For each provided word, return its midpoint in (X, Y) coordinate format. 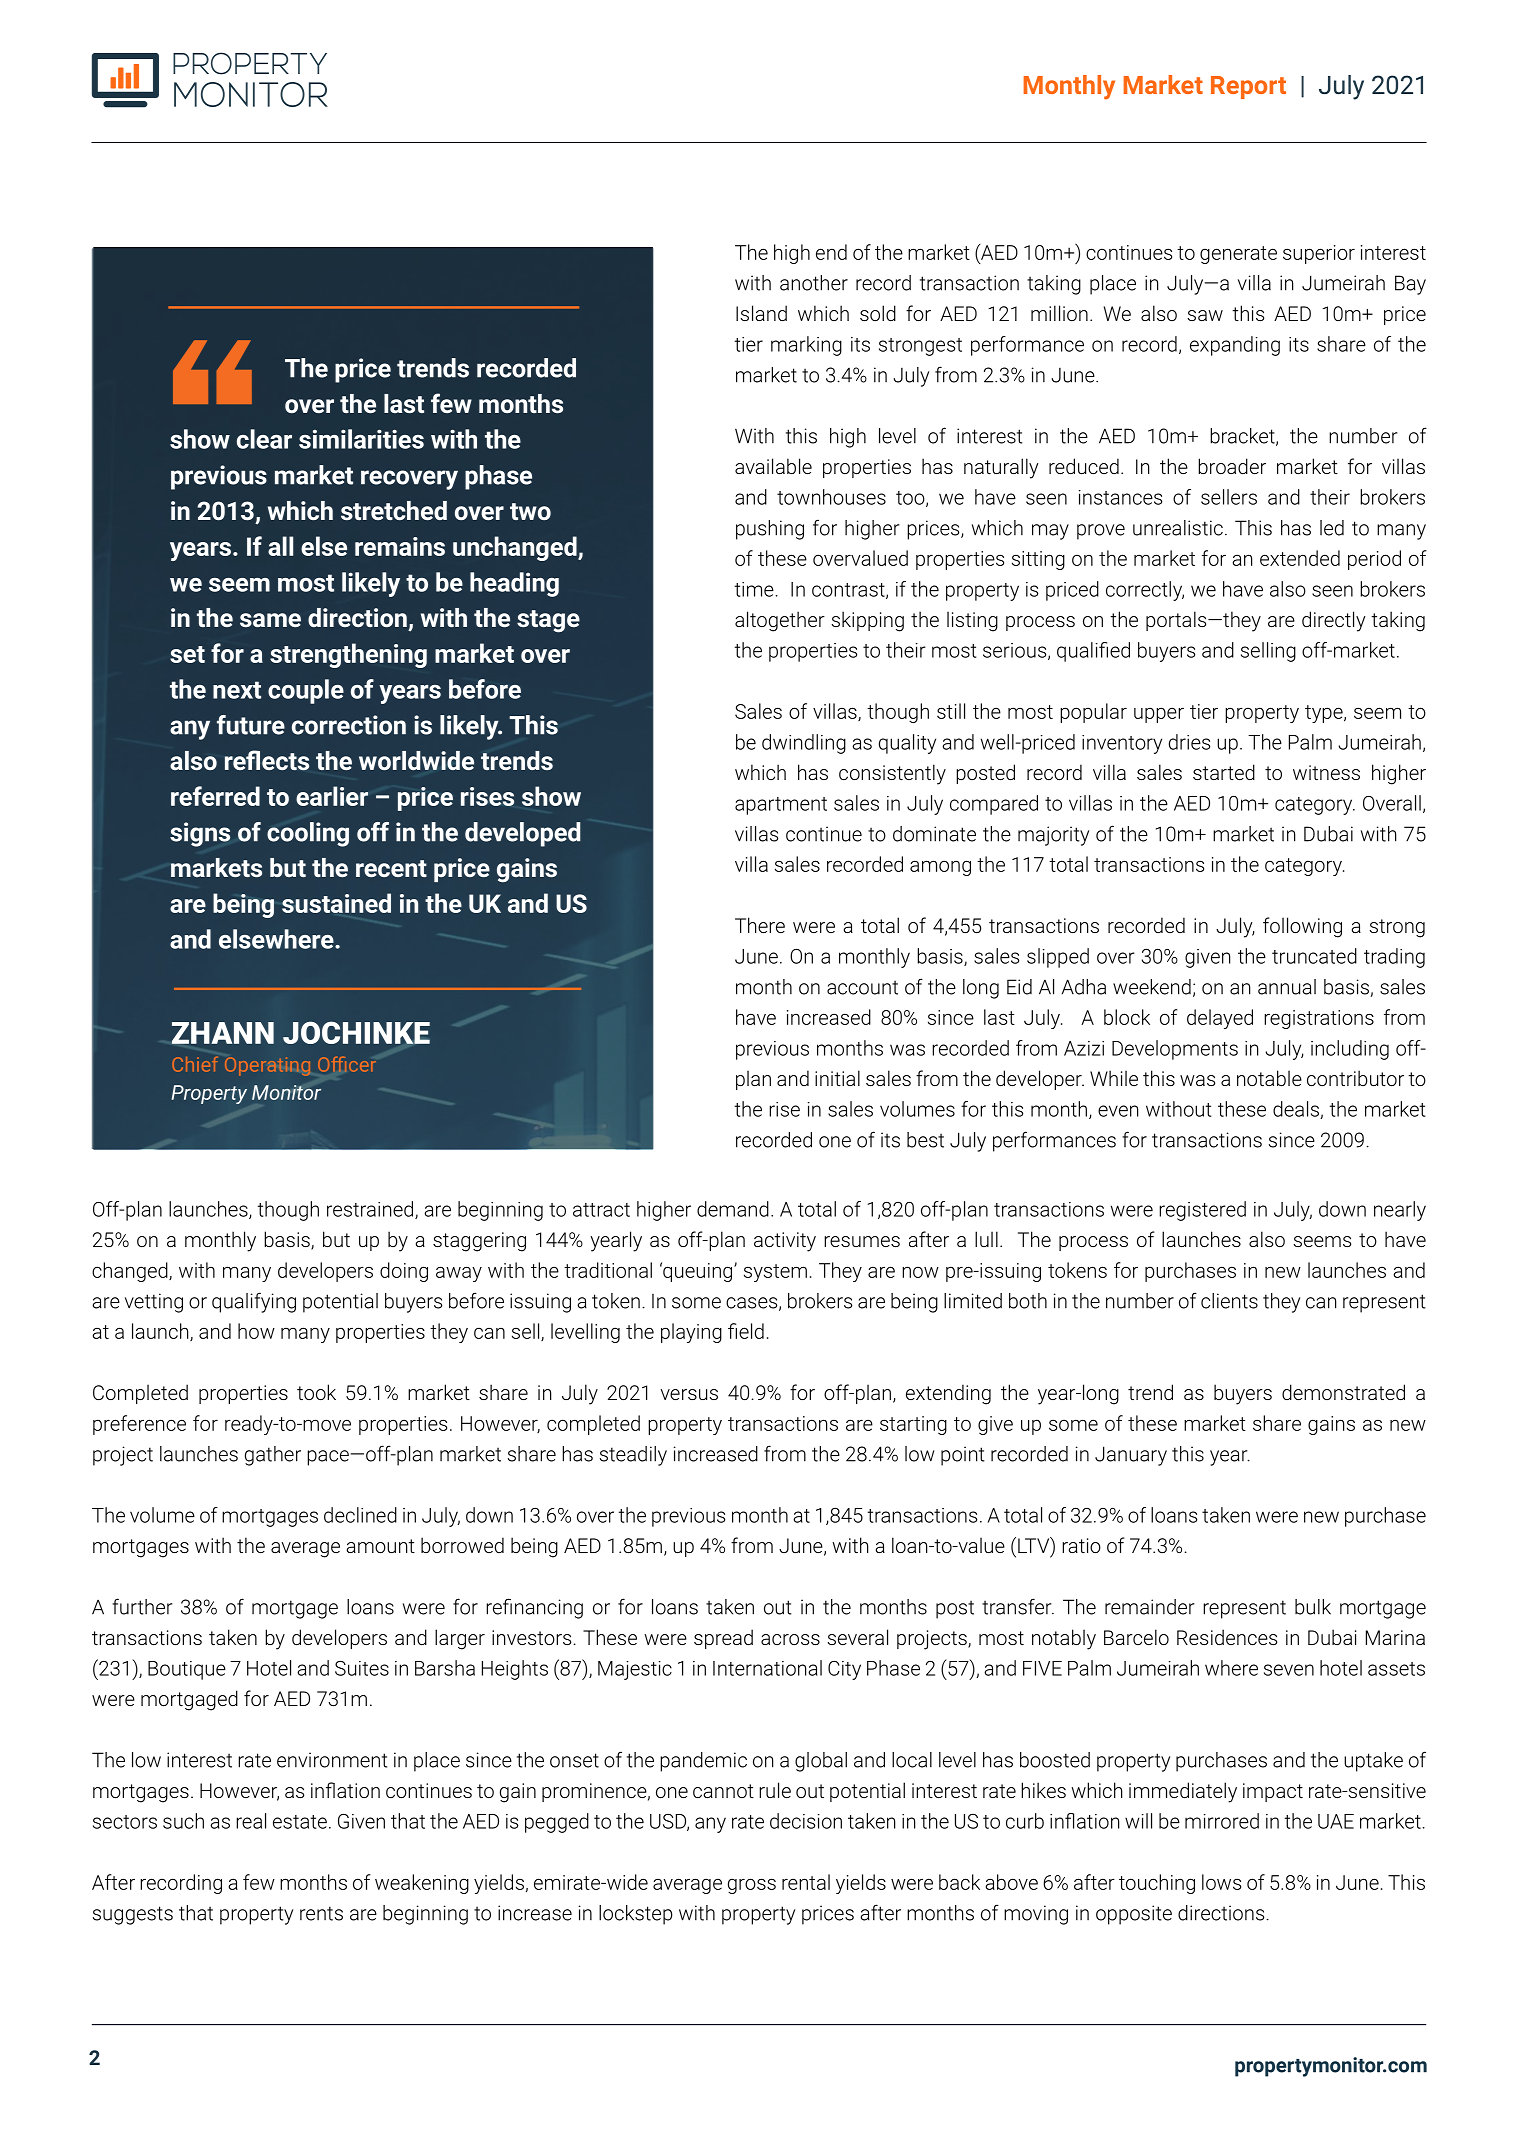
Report (1248, 87)
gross (752, 1886)
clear (264, 439)
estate (300, 1822)
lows (1221, 1882)
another (814, 283)
